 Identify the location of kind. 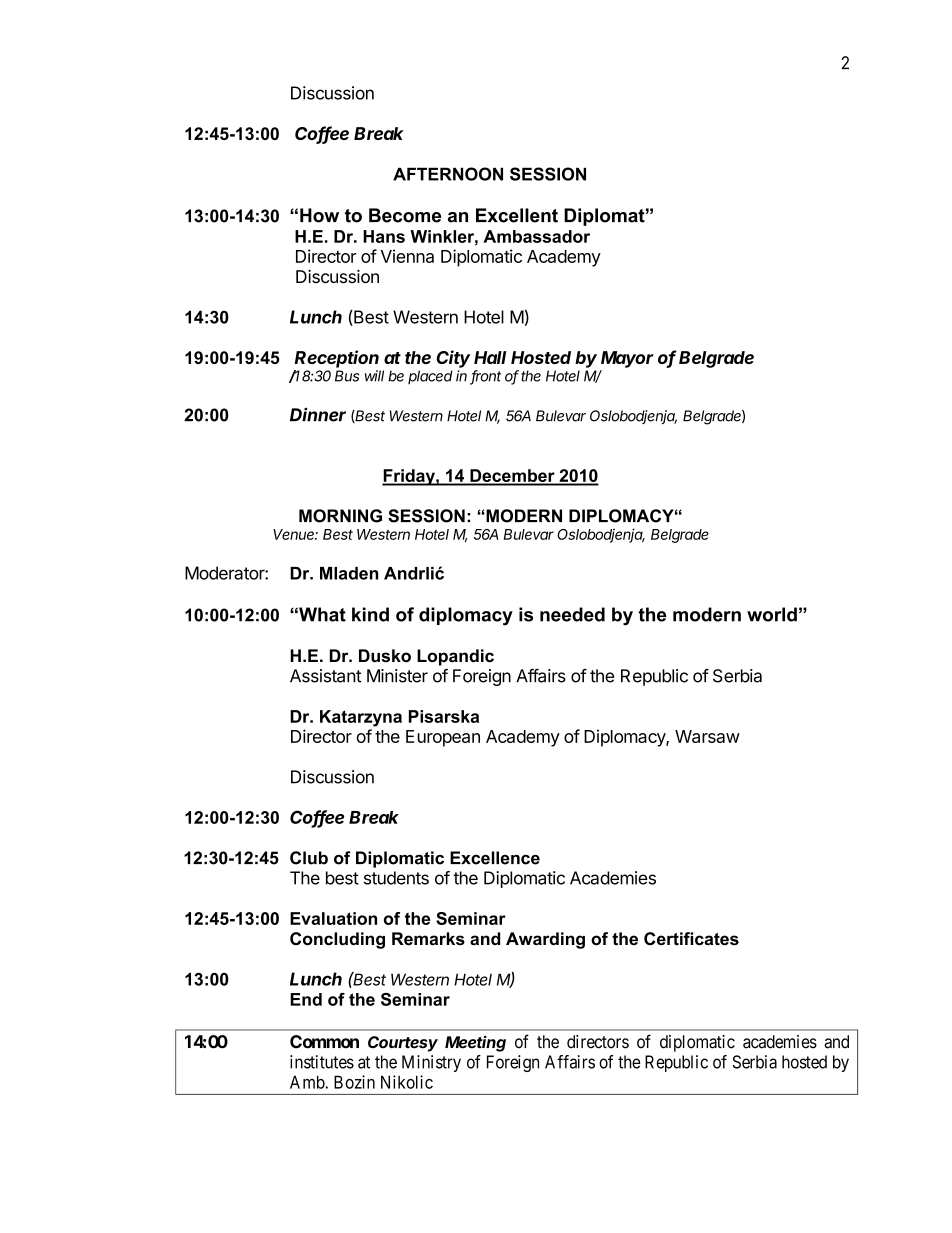
(370, 614).
